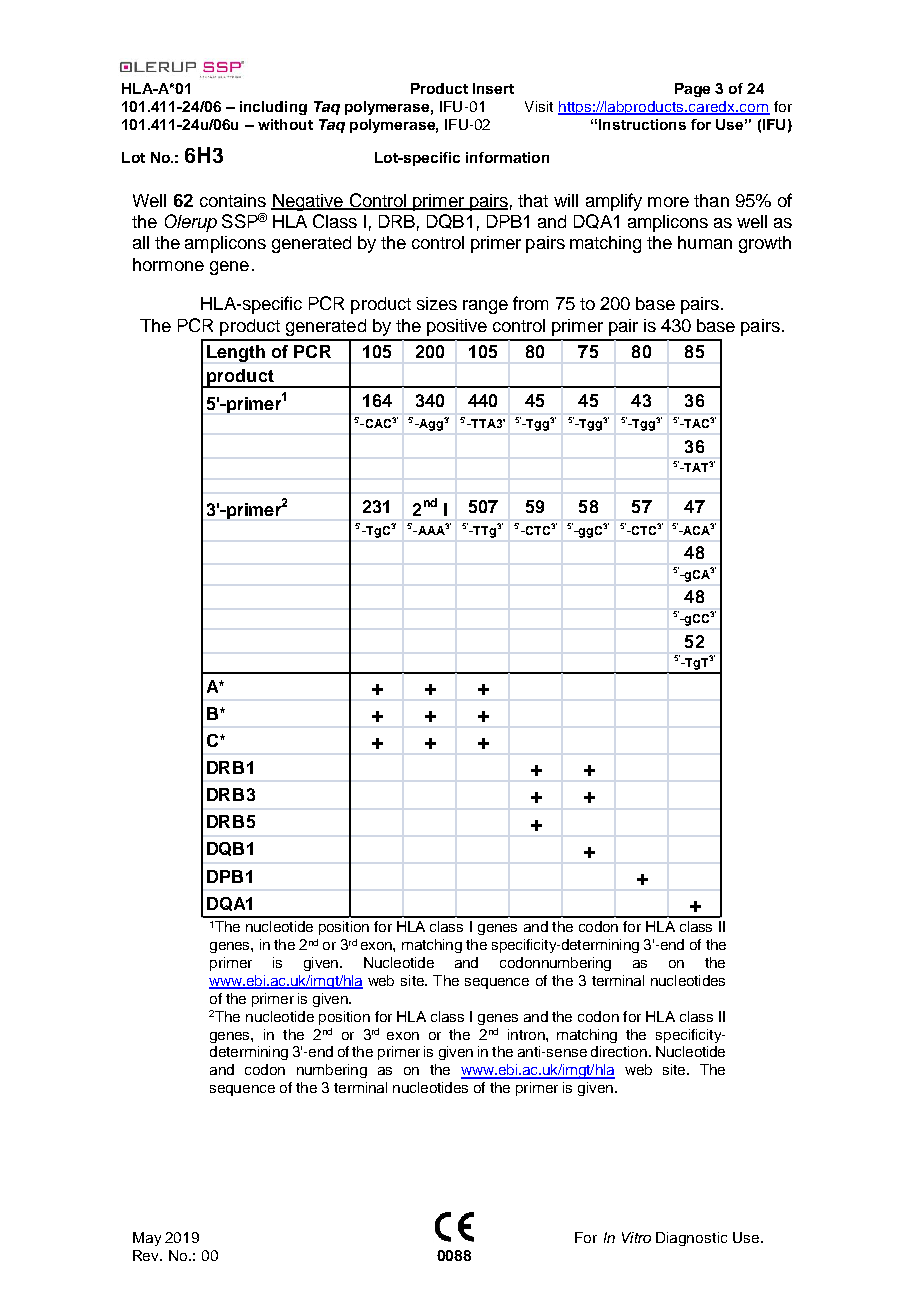 This screenshot has height=1308, width=924. What do you see at coordinates (493, 88) in the screenshot?
I see `Insert` at bounding box center [493, 88].
